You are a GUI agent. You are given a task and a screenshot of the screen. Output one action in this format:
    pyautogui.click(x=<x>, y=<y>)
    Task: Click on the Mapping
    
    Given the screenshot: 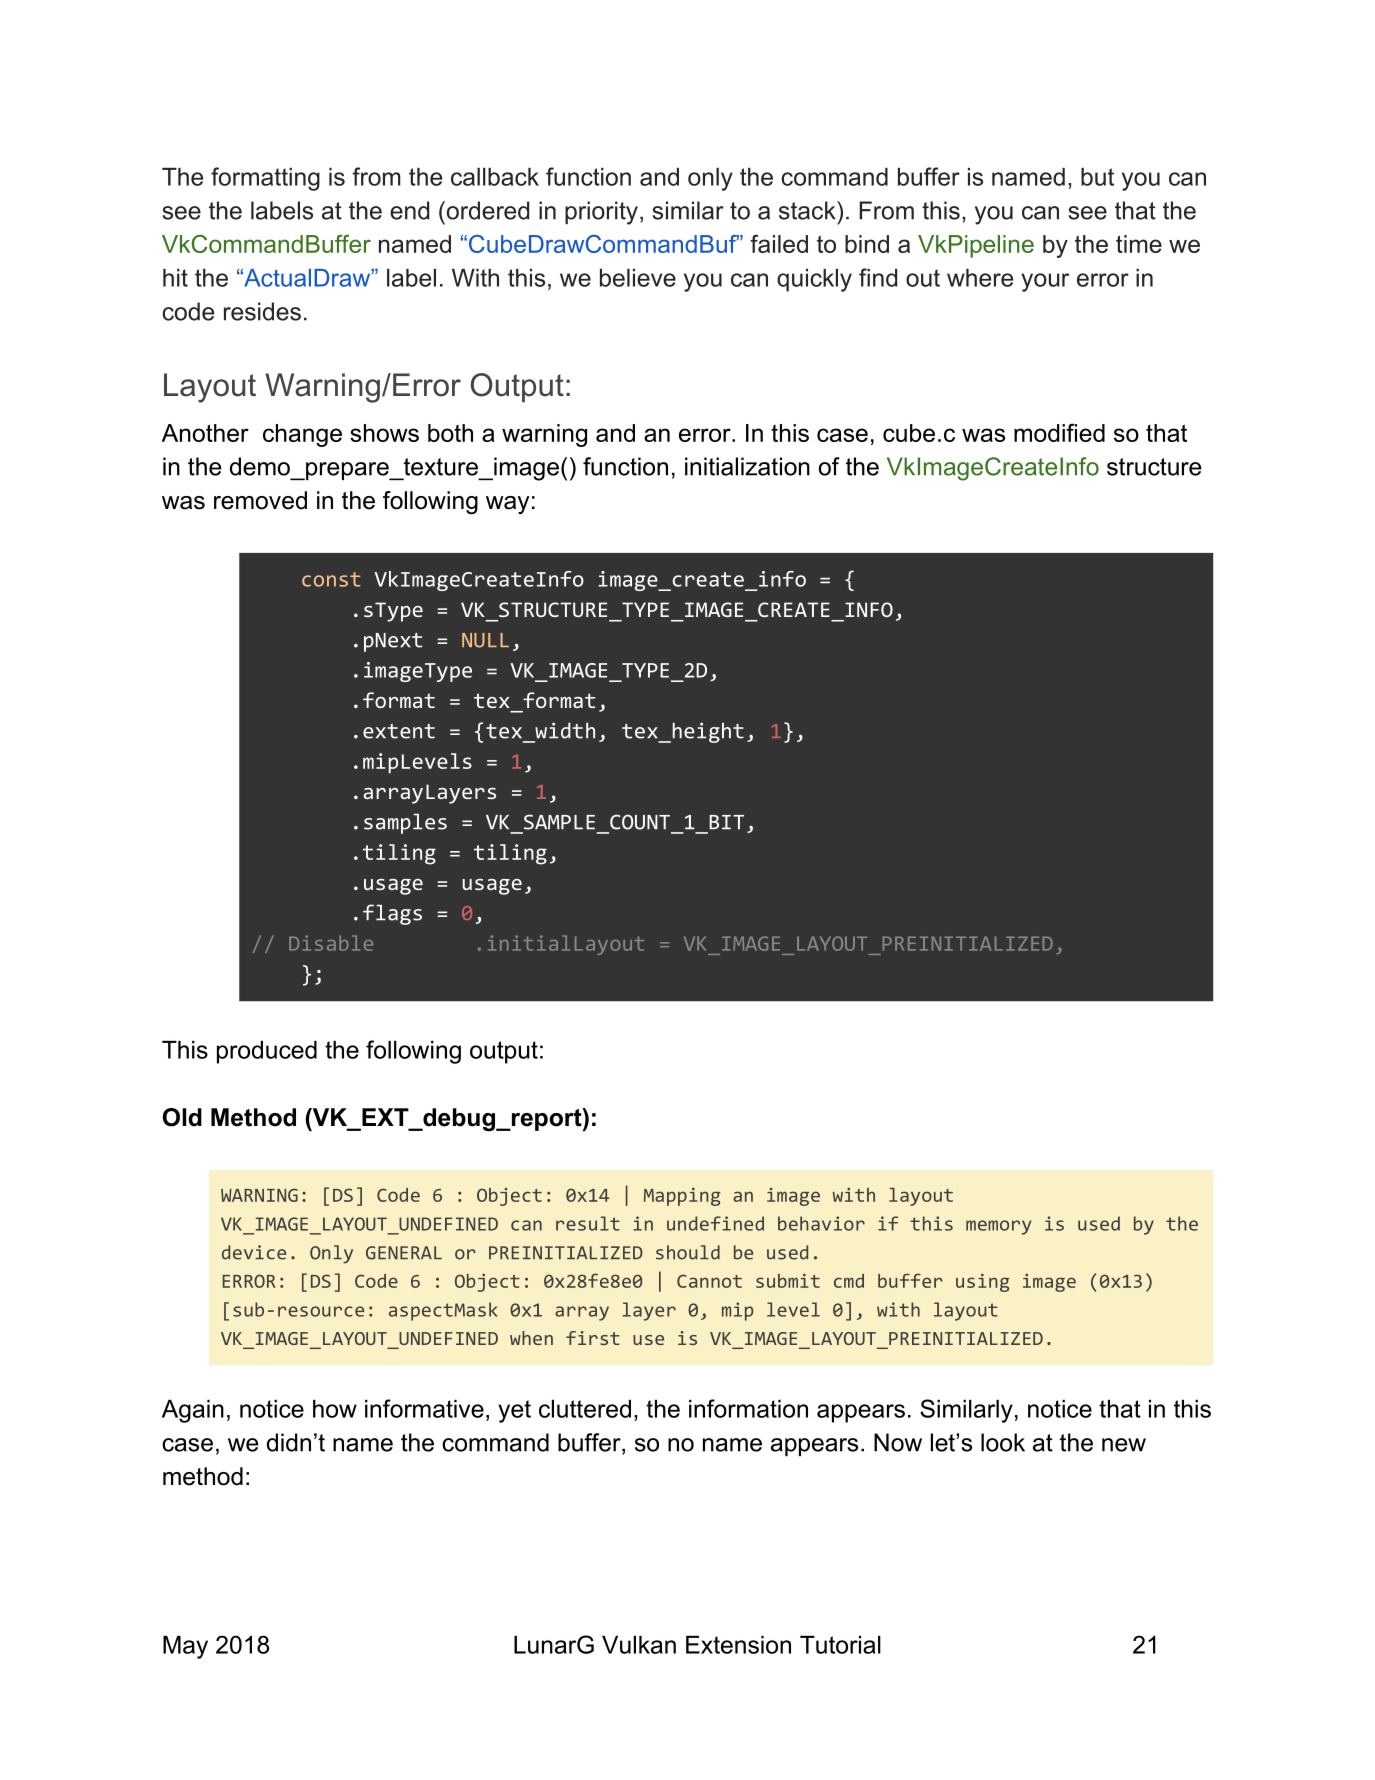 What is the action you would take?
    pyautogui.click(x=682, y=1197)
